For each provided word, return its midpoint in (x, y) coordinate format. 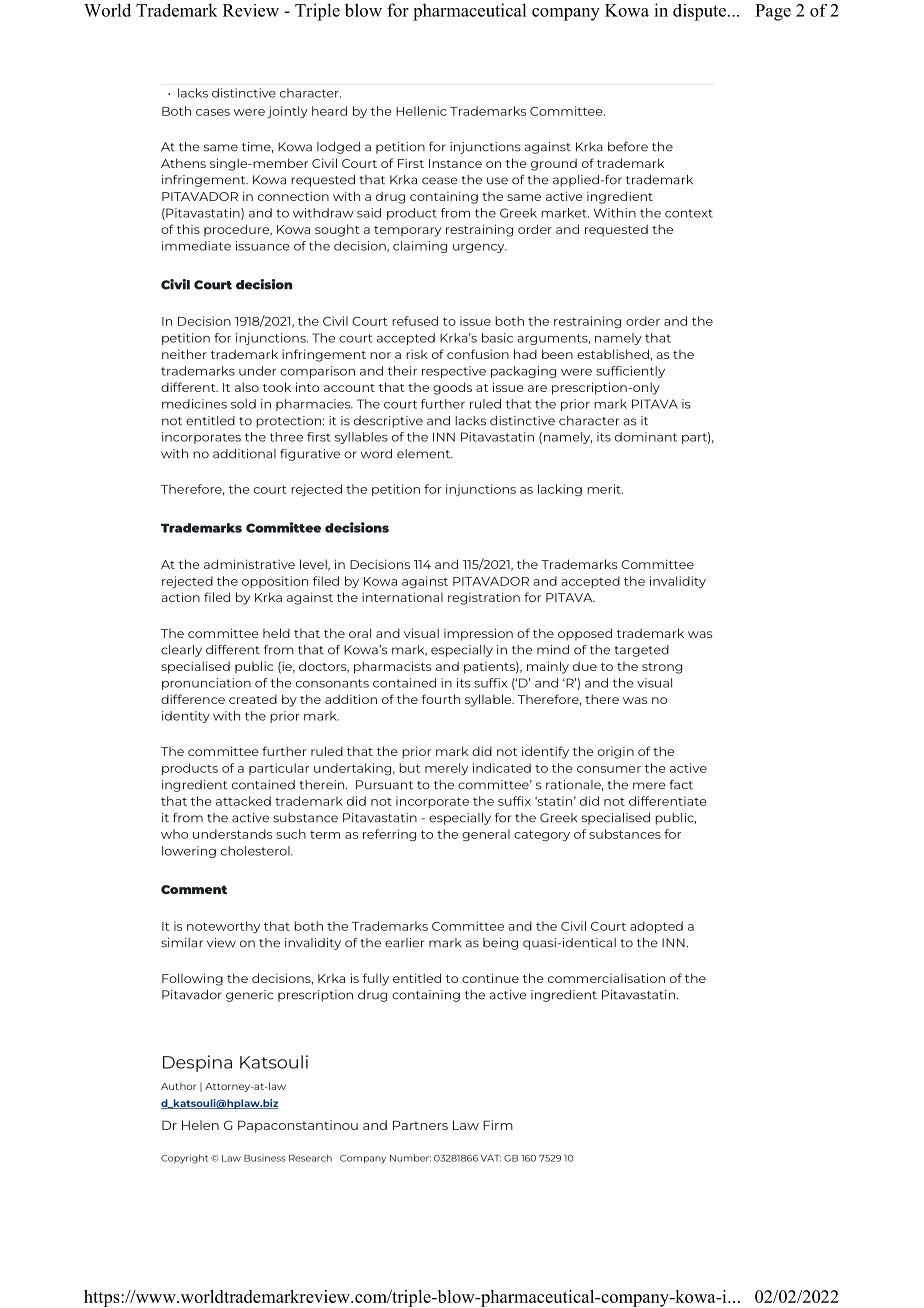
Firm (498, 1125)
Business (264, 1158)
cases (213, 112)
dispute (701, 12)
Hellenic (421, 111)
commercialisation (606, 978)
